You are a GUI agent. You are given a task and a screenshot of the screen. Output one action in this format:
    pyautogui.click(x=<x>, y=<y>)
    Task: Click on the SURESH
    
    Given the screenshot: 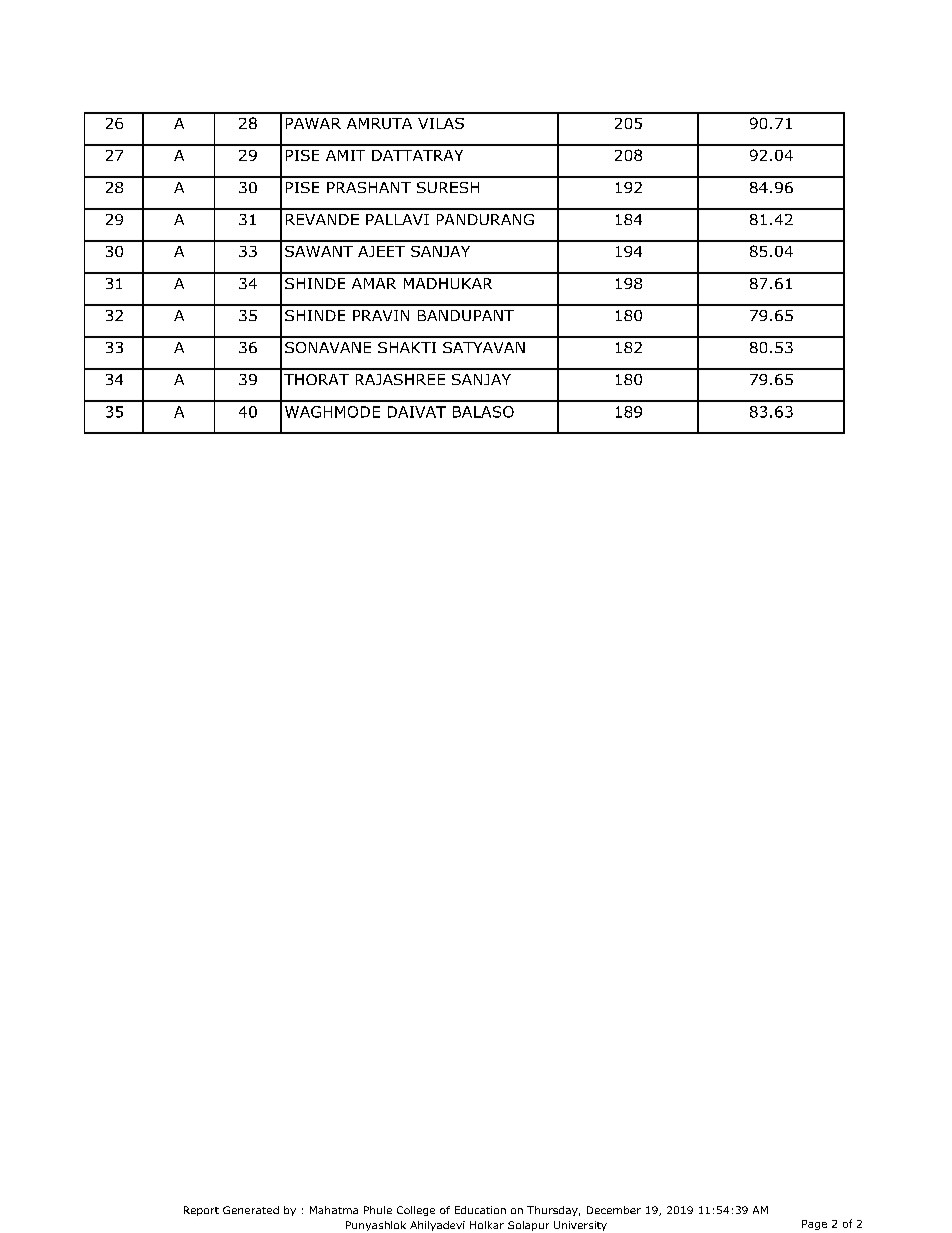 What is the action you would take?
    pyautogui.click(x=448, y=187)
